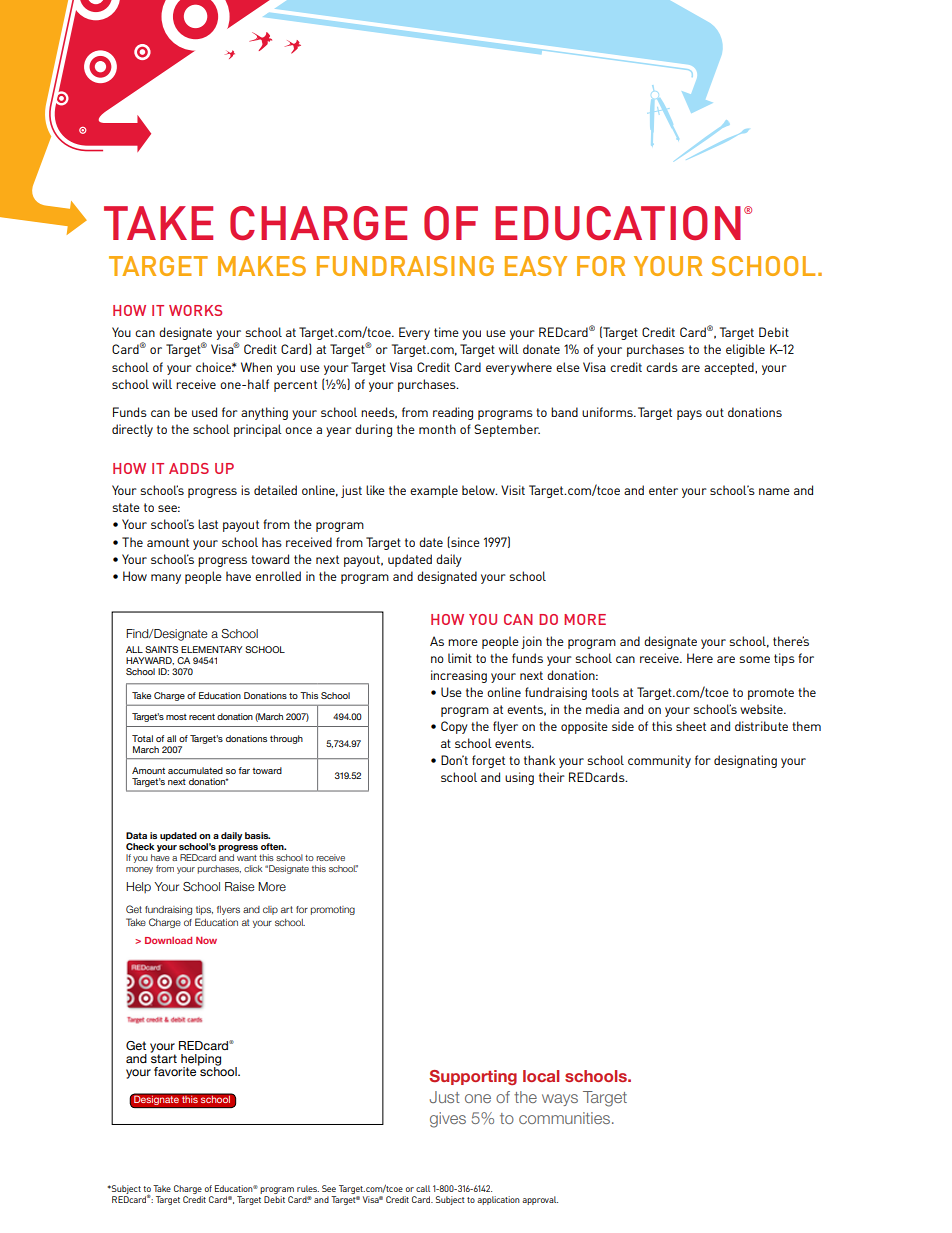  What do you see at coordinates (691, 726) in the screenshot?
I see `sheet` at bounding box center [691, 726].
